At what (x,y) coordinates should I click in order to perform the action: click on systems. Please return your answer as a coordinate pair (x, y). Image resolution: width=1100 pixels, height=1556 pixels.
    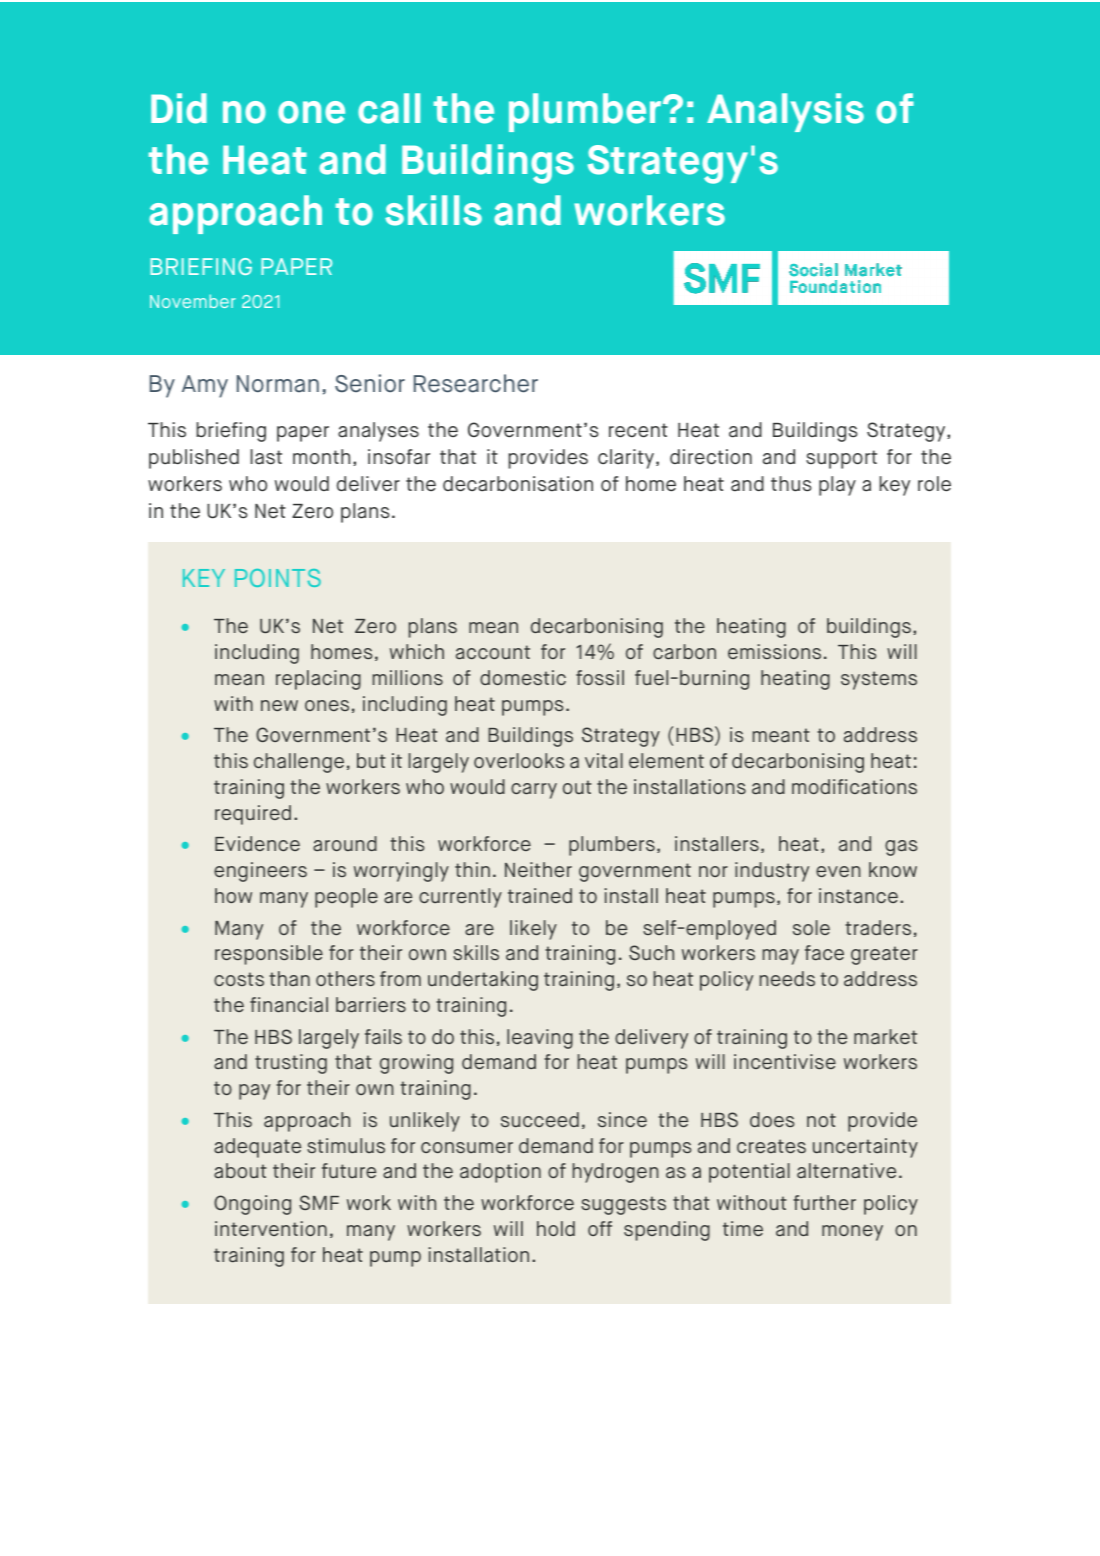
    Looking at the image, I should click on (879, 680).
